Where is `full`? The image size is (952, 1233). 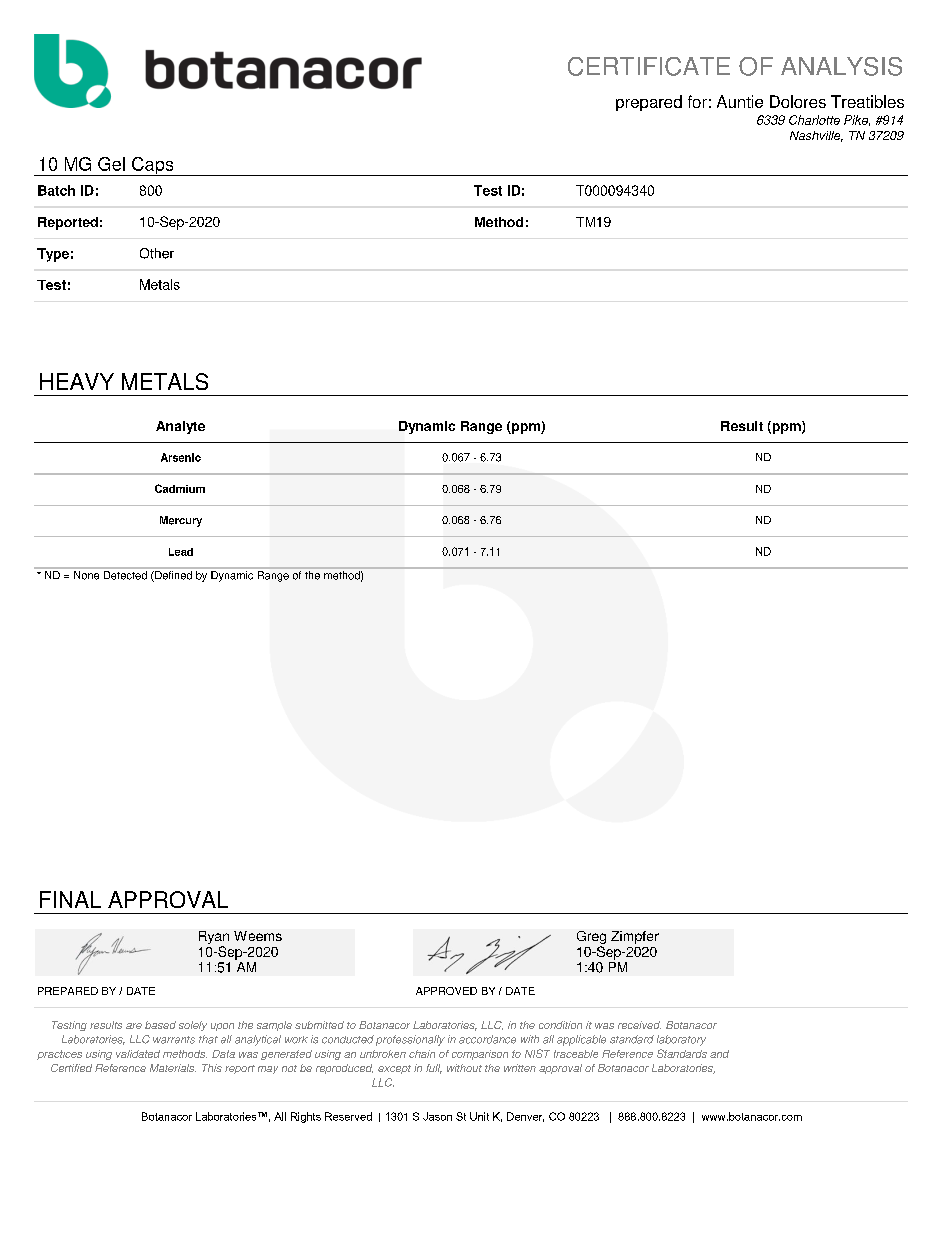
full is located at coordinates (434, 1069).
